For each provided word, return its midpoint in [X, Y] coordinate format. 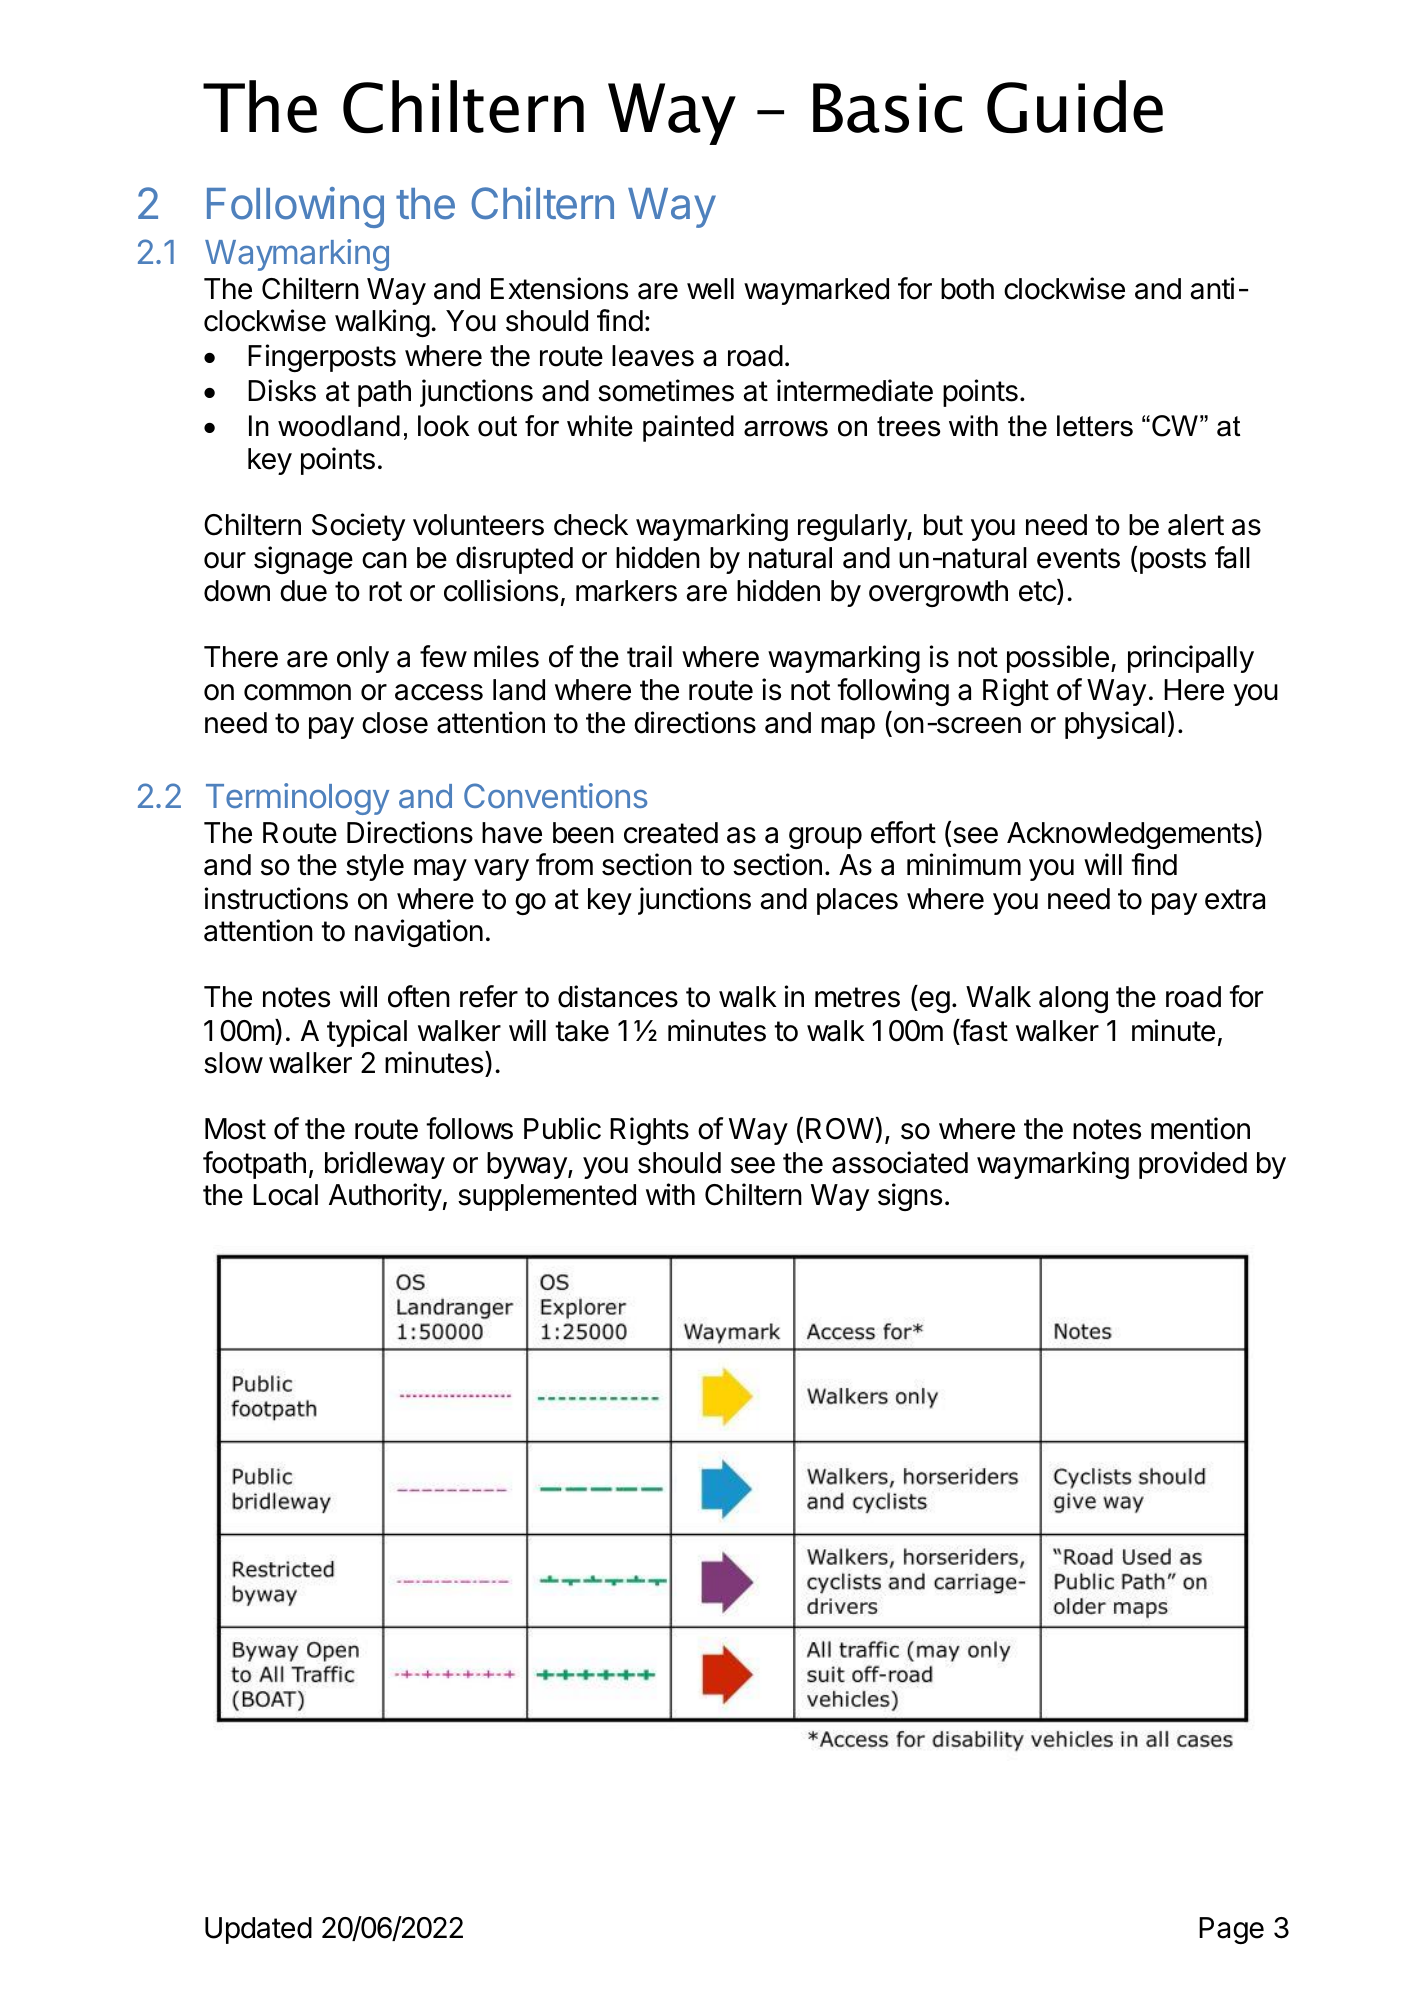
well [710, 289]
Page [1231, 1930]
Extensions [559, 288]
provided [1193, 1165]
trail [649, 656]
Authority [385, 1197]
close [395, 723]
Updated [258, 1930]
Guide [1075, 107]
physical [1115, 725]
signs [910, 1197]
